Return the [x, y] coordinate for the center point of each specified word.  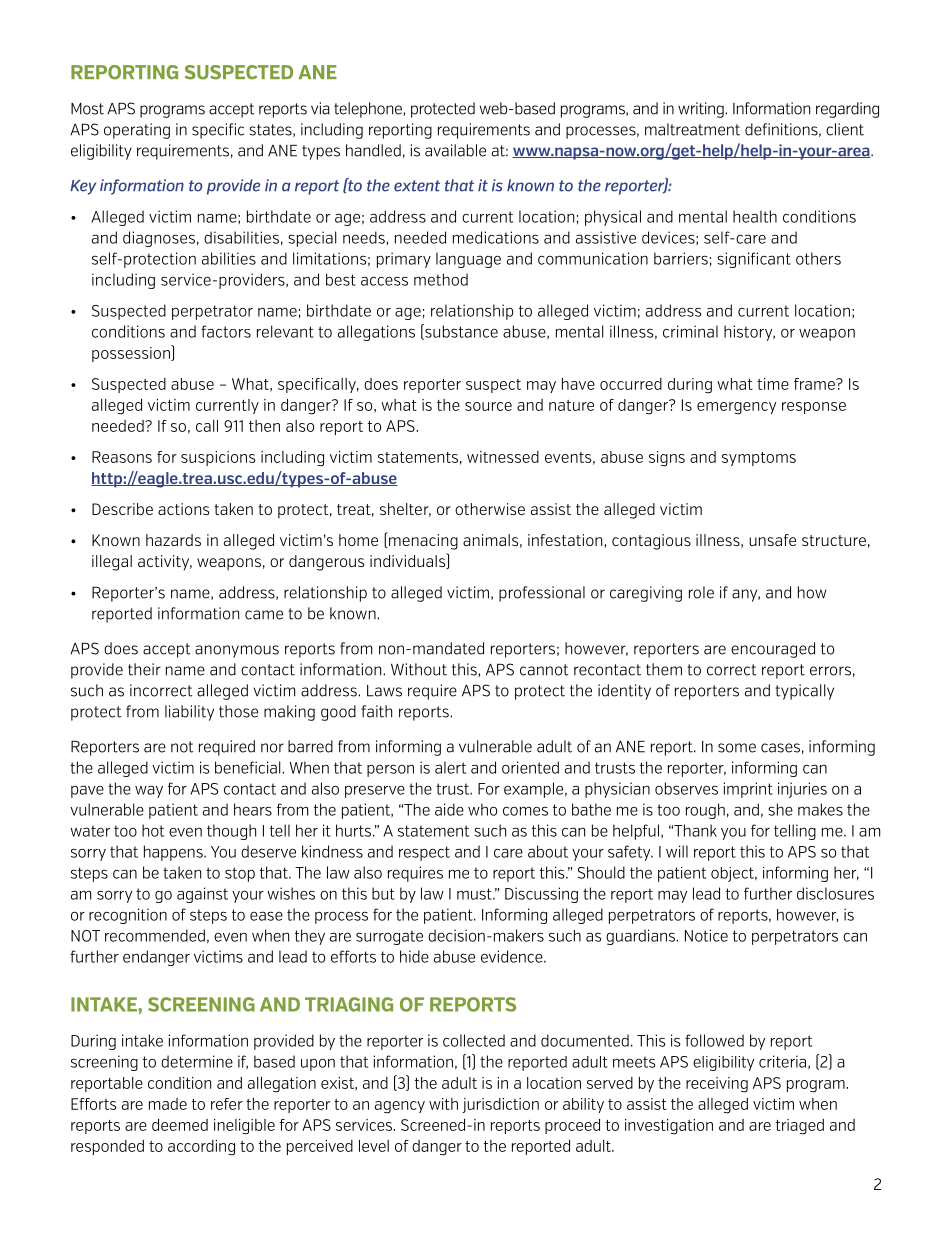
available [455, 150]
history [749, 333]
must [475, 894]
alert [450, 767]
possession [132, 353]
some [737, 748]
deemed [180, 1125]
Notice [706, 935]
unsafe [772, 540]
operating [137, 131]
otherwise [490, 509]
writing [702, 110]
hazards [173, 540]
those [238, 711]
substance [460, 332]
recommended [155, 935]
